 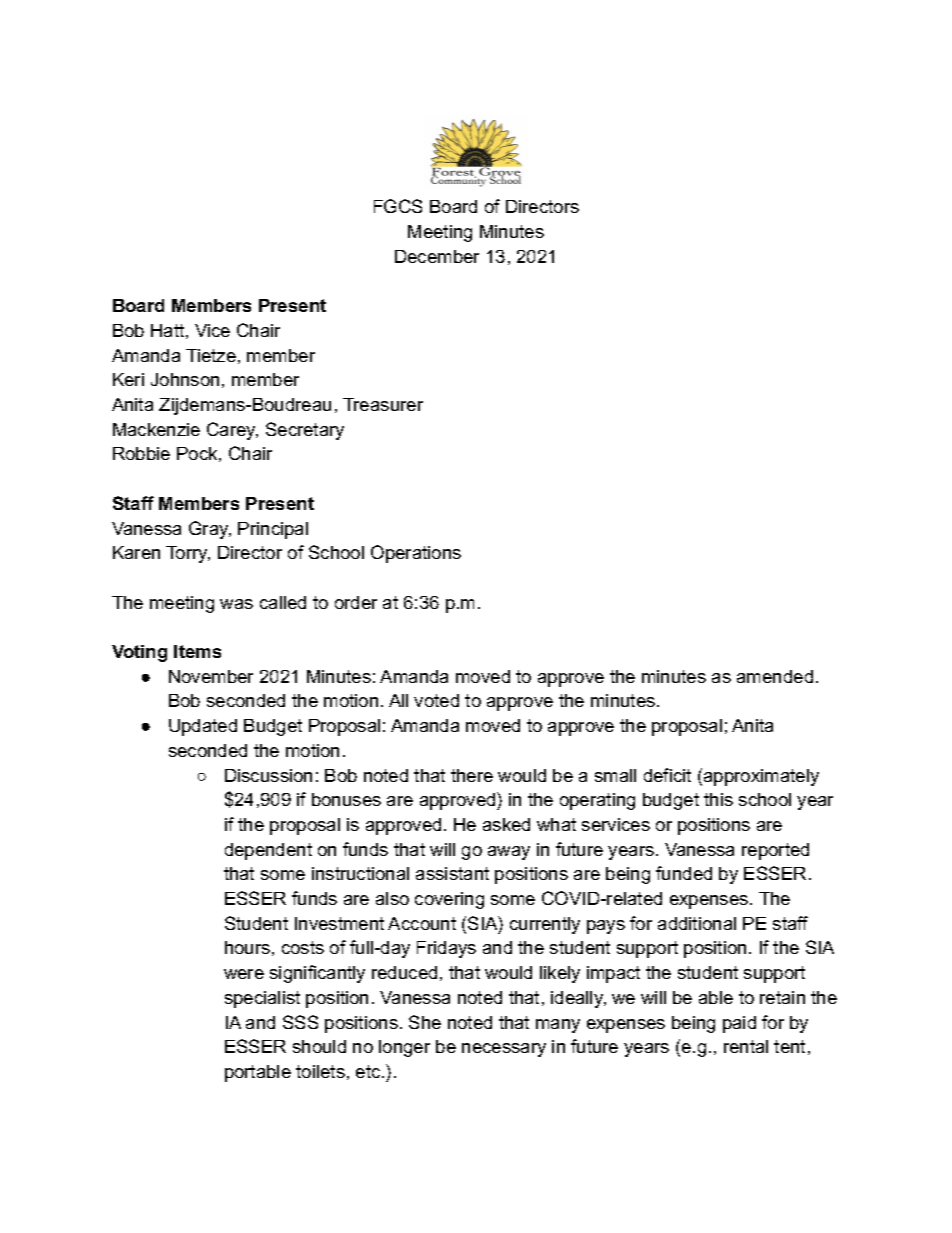 I want to click on voted, so click(x=436, y=700).
